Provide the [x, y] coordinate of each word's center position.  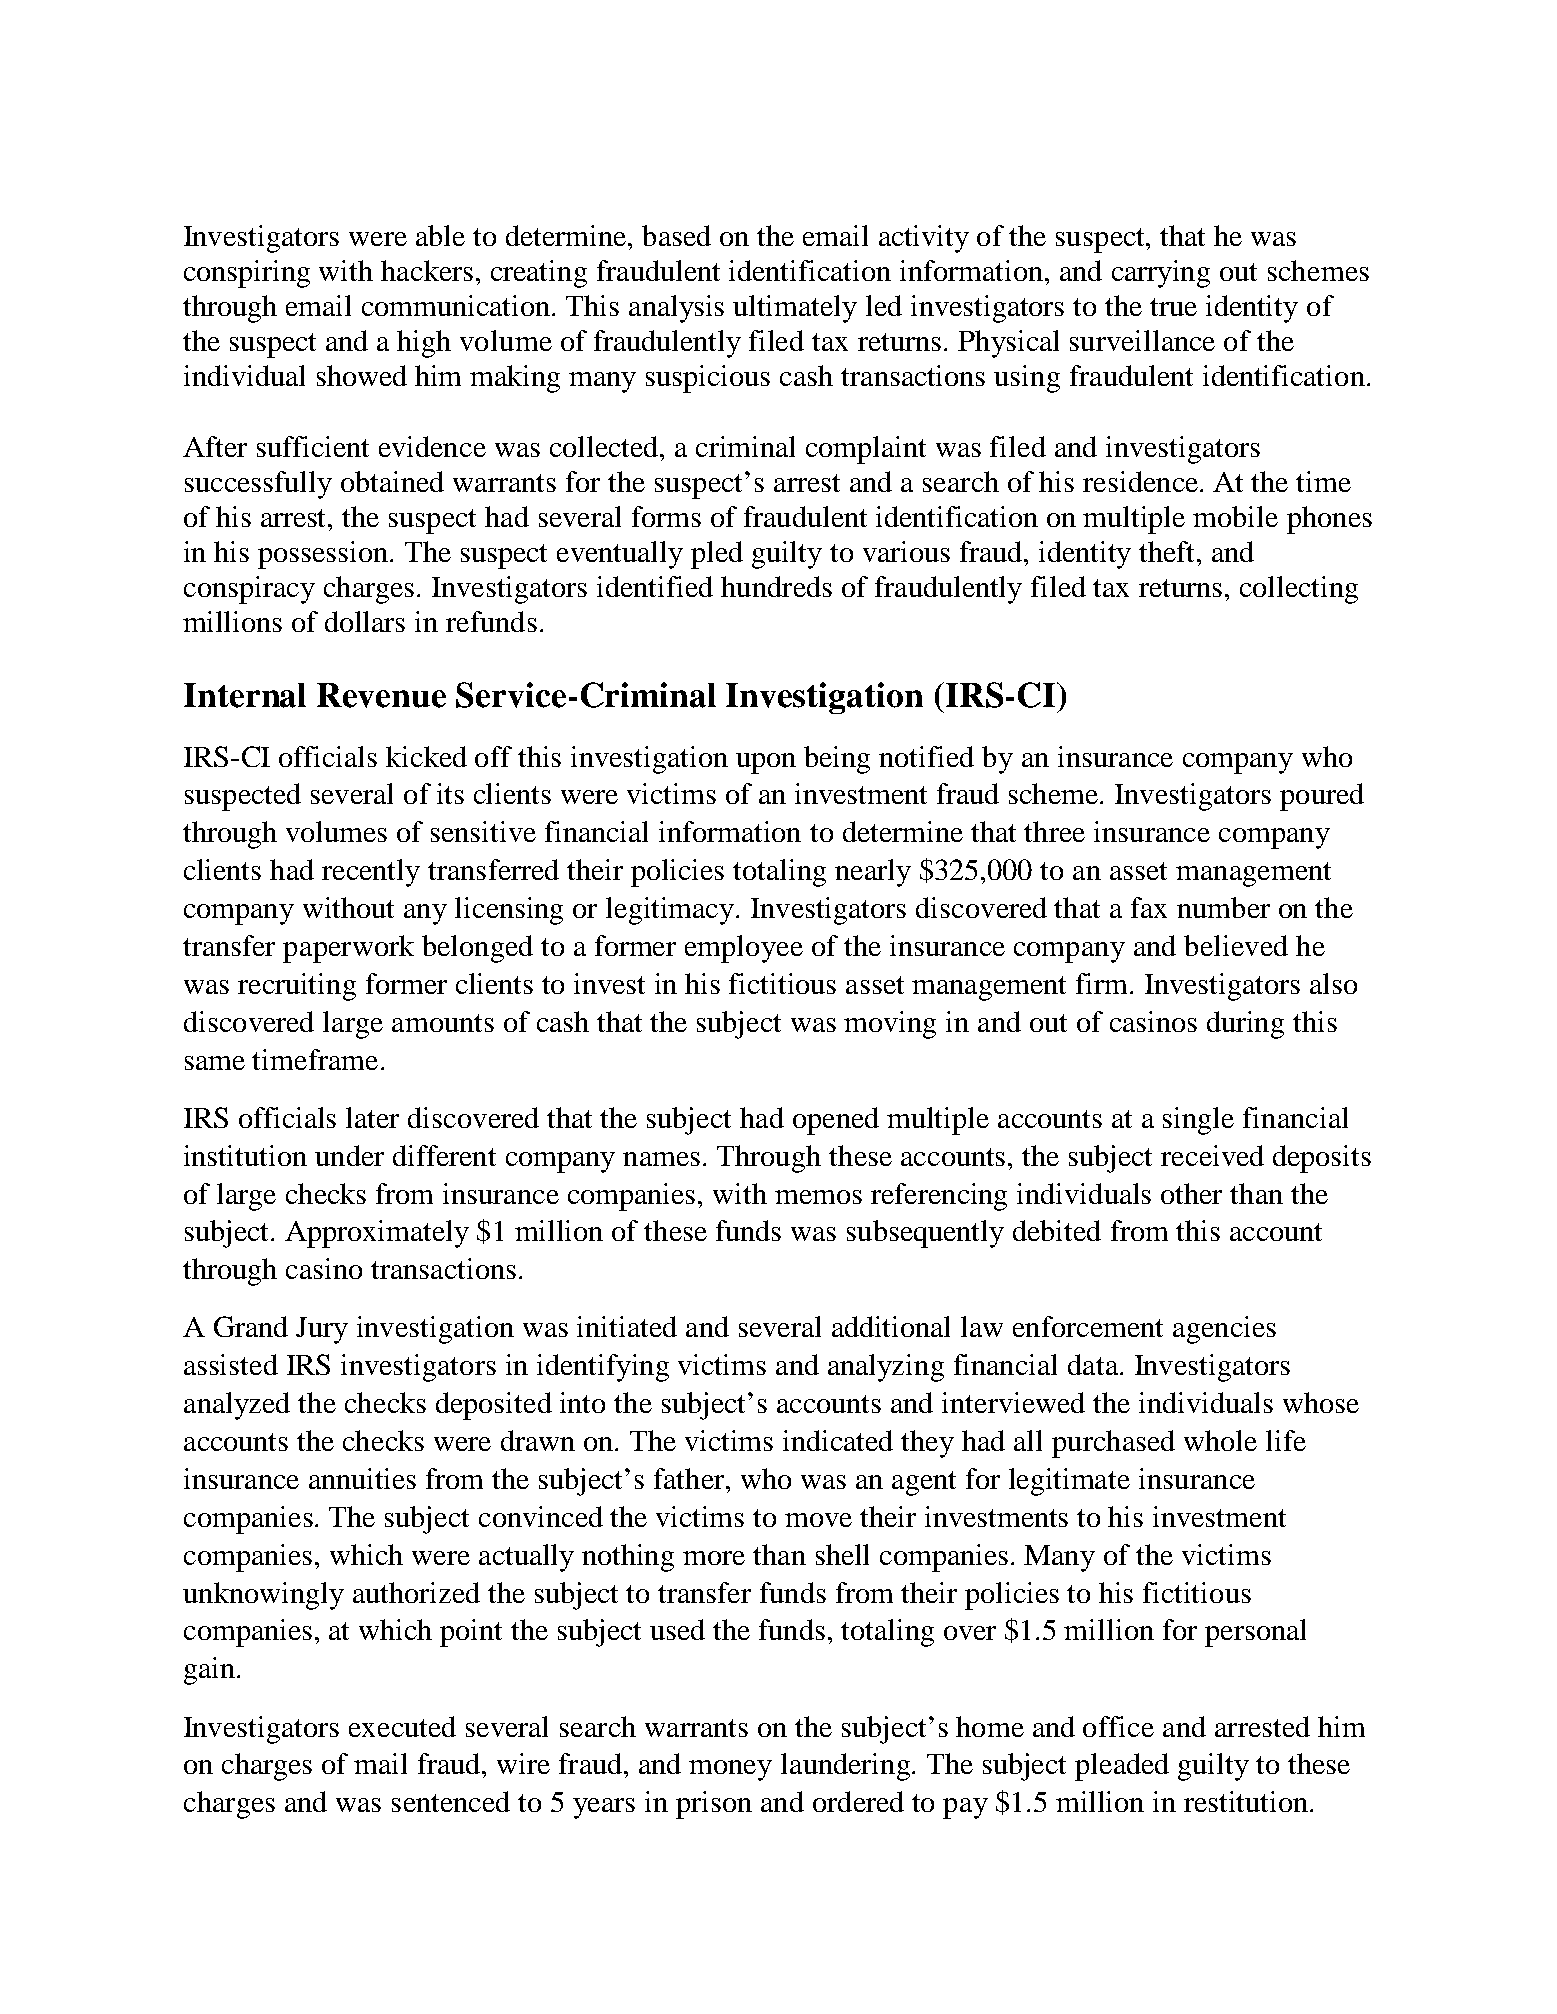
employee [744, 949]
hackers [427, 270]
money [730, 1770]
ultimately [795, 309]
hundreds [776, 586]
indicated [838, 1440]
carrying [1161, 274]
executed [402, 1726]
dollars [365, 621]
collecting [1299, 590]
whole [1220, 1440]
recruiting [297, 987]
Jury [322, 1330]
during [1245, 1025]
